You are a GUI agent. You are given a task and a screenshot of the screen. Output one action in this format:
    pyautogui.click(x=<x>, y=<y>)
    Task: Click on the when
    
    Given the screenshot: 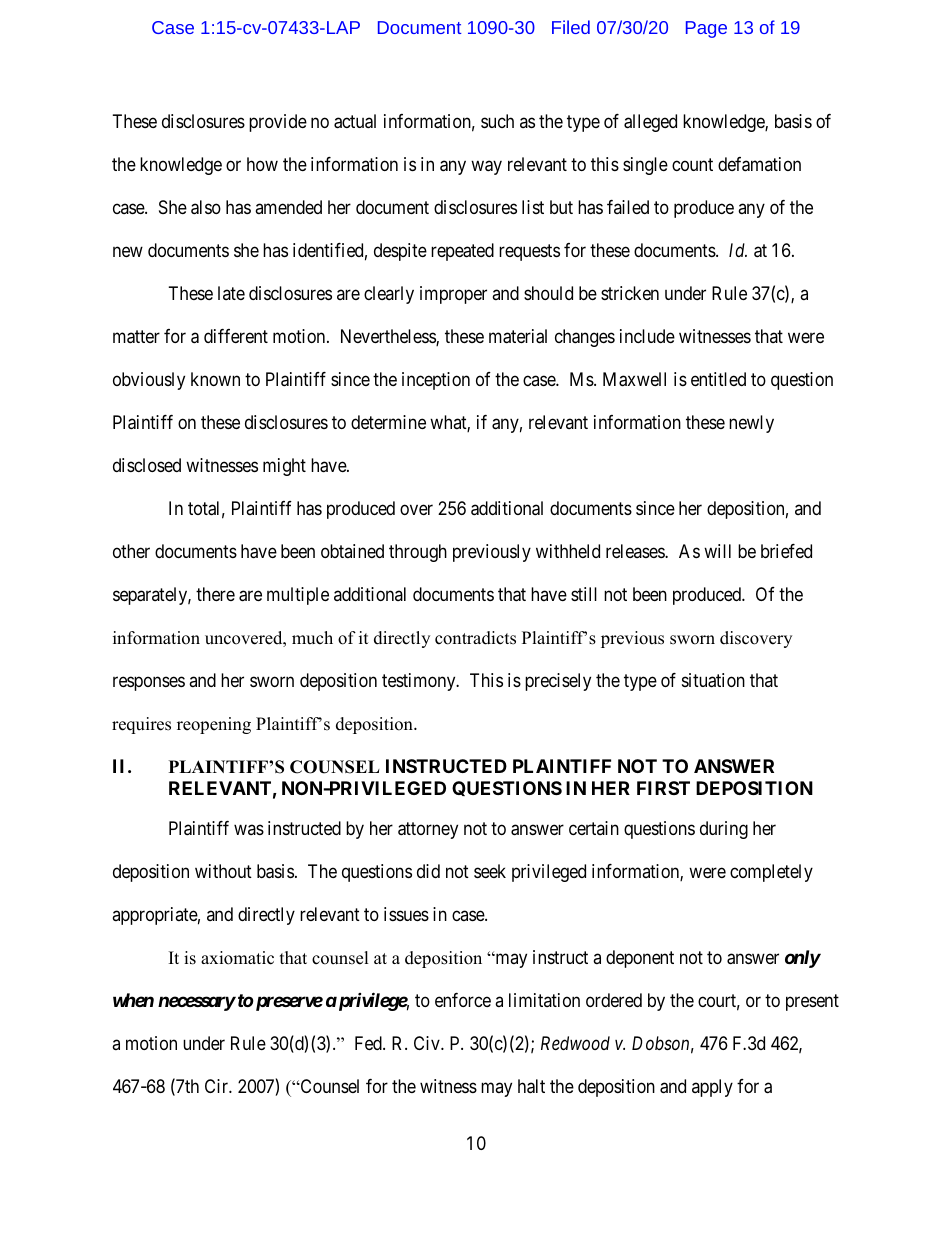 What is the action you would take?
    pyautogui.click(x=133, y=1000)
